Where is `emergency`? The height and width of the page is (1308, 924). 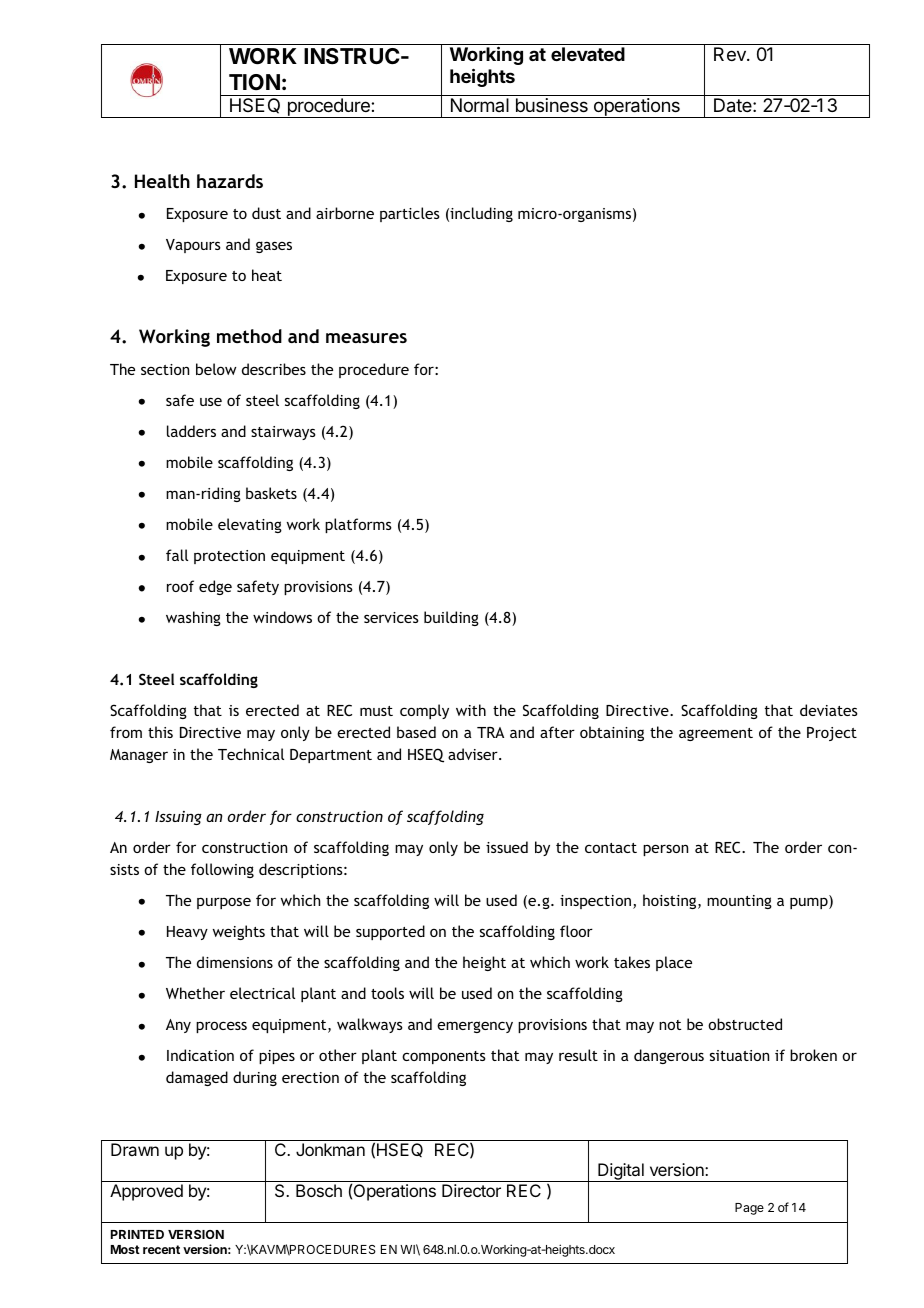 emergency is located at coordinates (475, 1027).
